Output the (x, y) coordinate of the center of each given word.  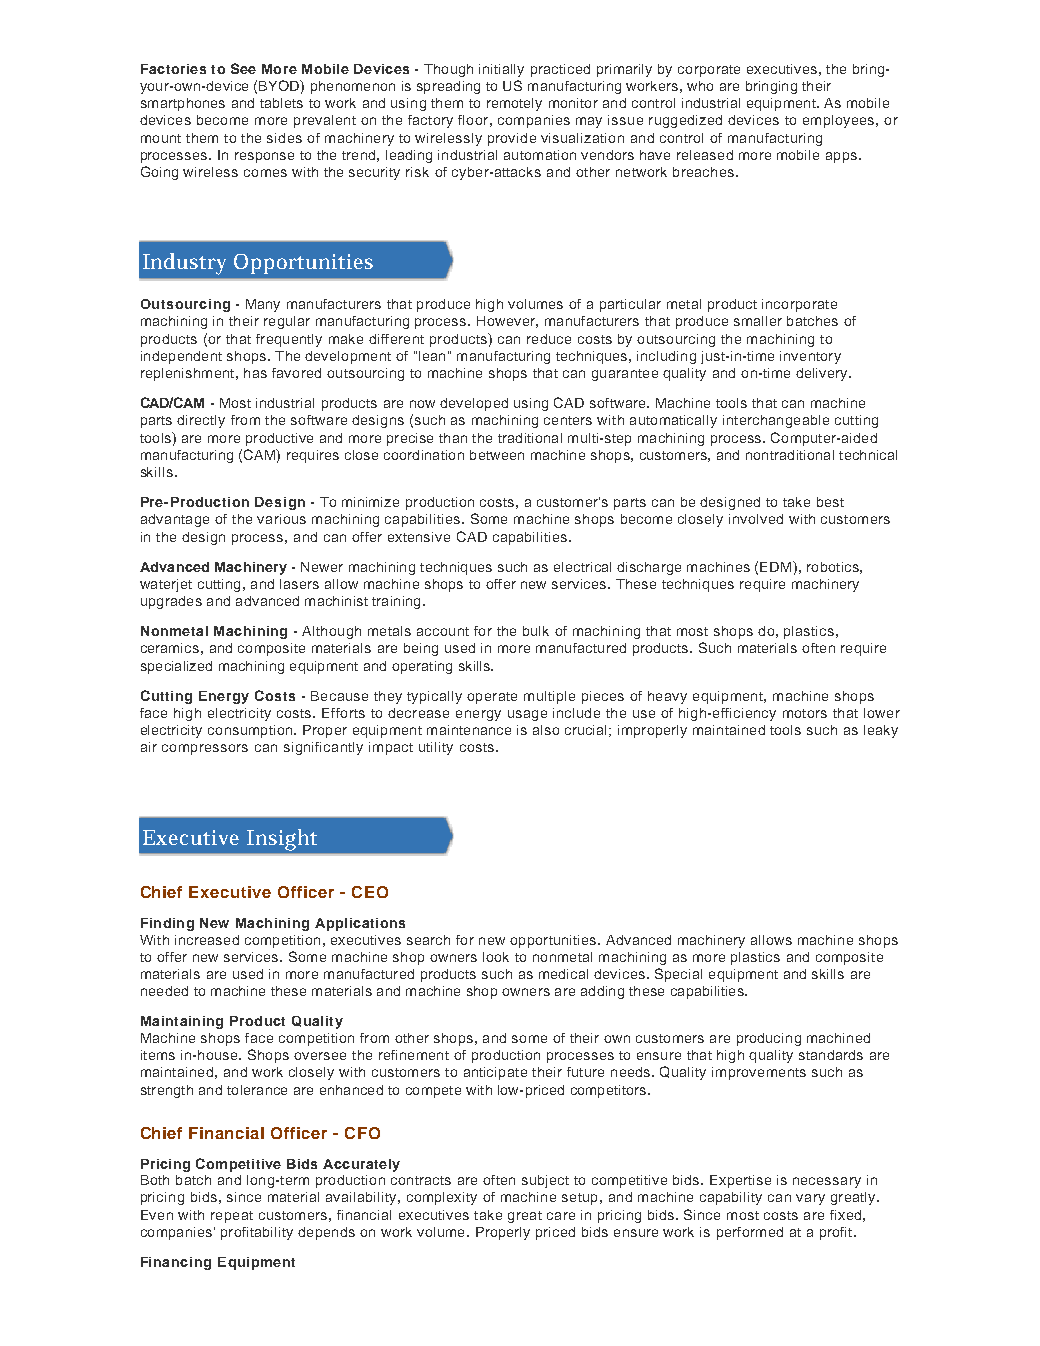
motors (805, 713)
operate (492, 698)
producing (769, 1039)
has (255, 373)
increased (207, 940)
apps (841, 157)
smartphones (183, 104)
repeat (232, 1217)
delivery (823, 374)
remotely (514, 104)
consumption (250, 731)
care (561, 1216)
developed (474, 404)
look (496, 957)
